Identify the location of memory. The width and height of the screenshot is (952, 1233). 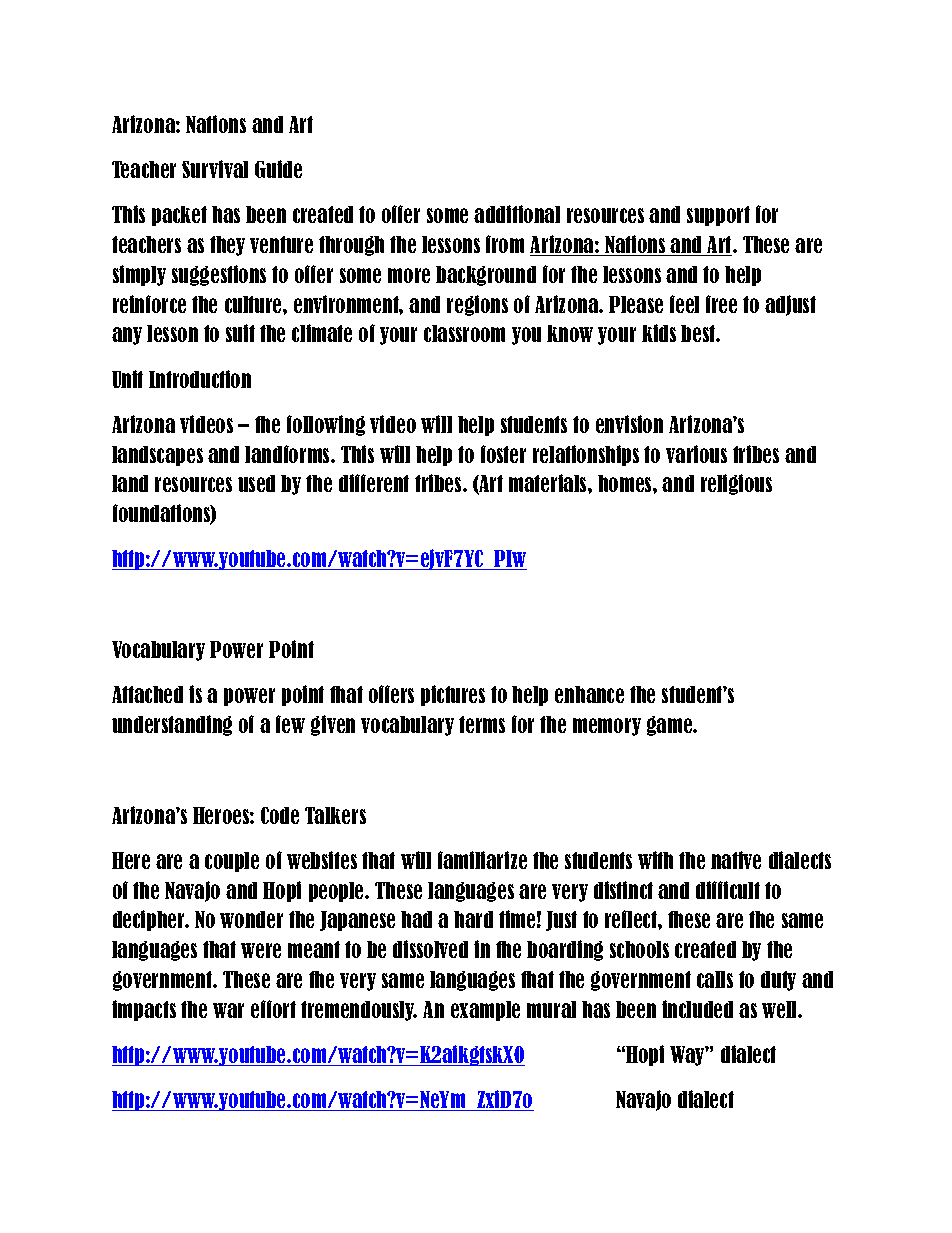
(607, 727).
